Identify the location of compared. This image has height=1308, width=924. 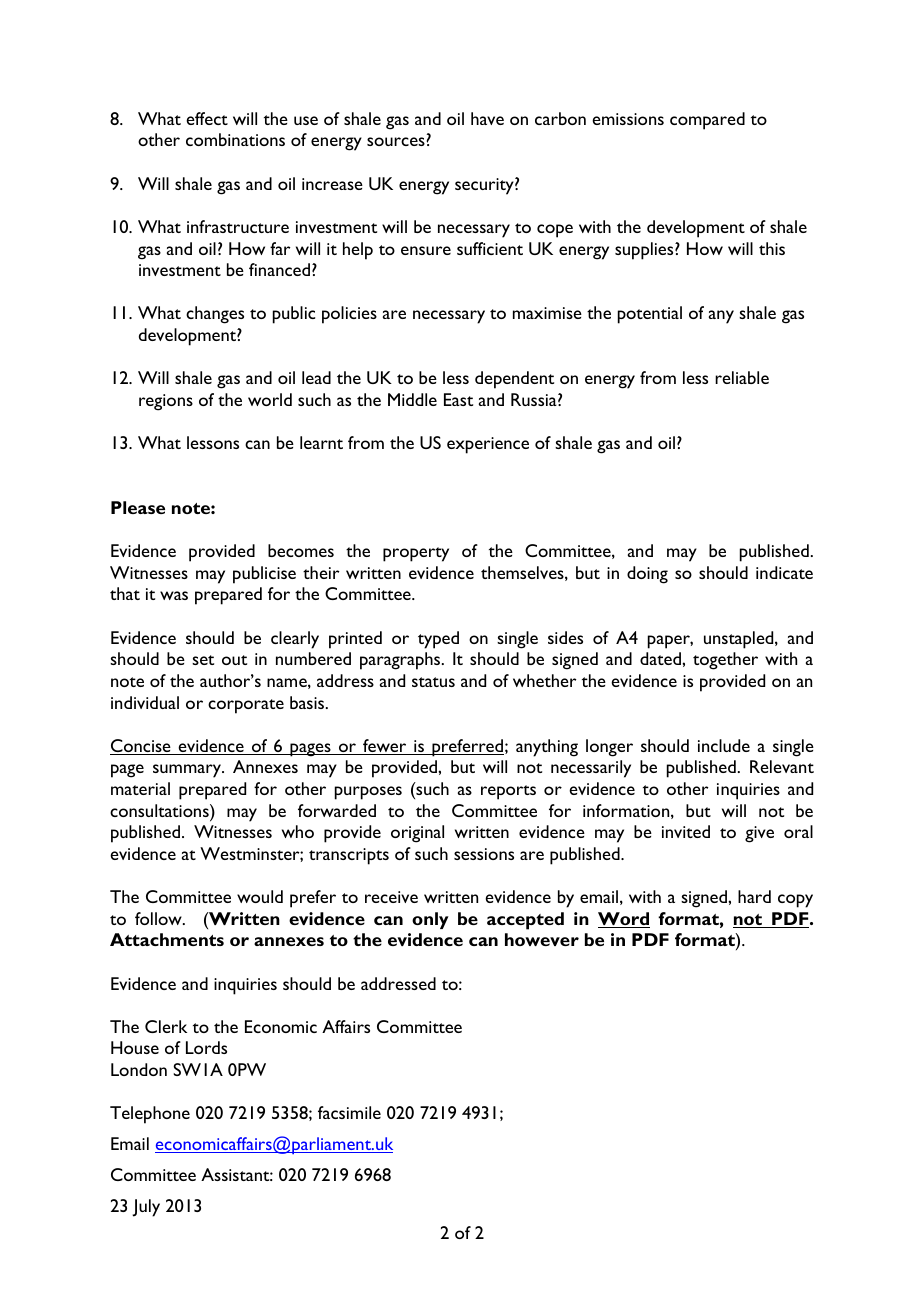
(707, 121).
